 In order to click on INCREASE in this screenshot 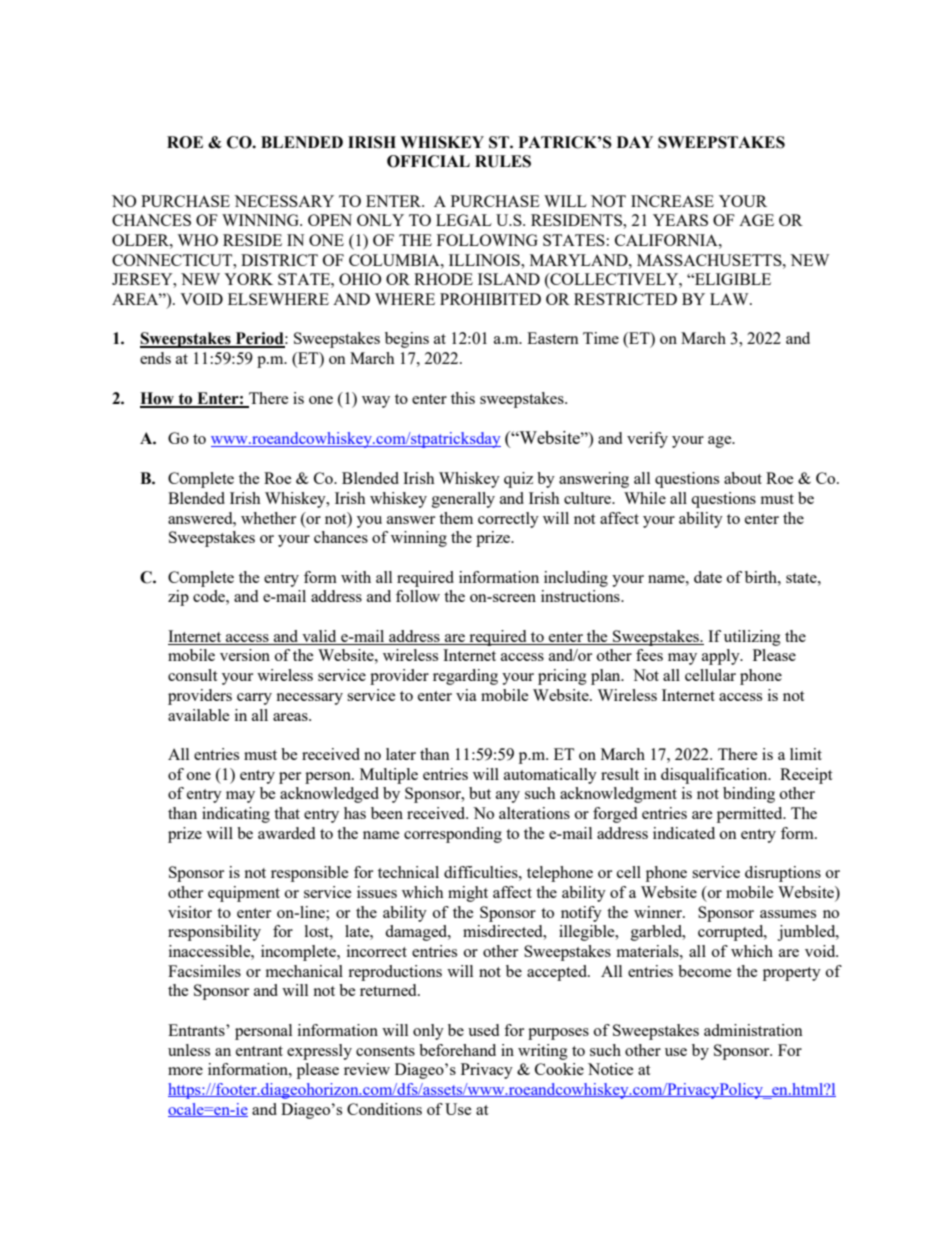, I will do `click(672, 201)`.
